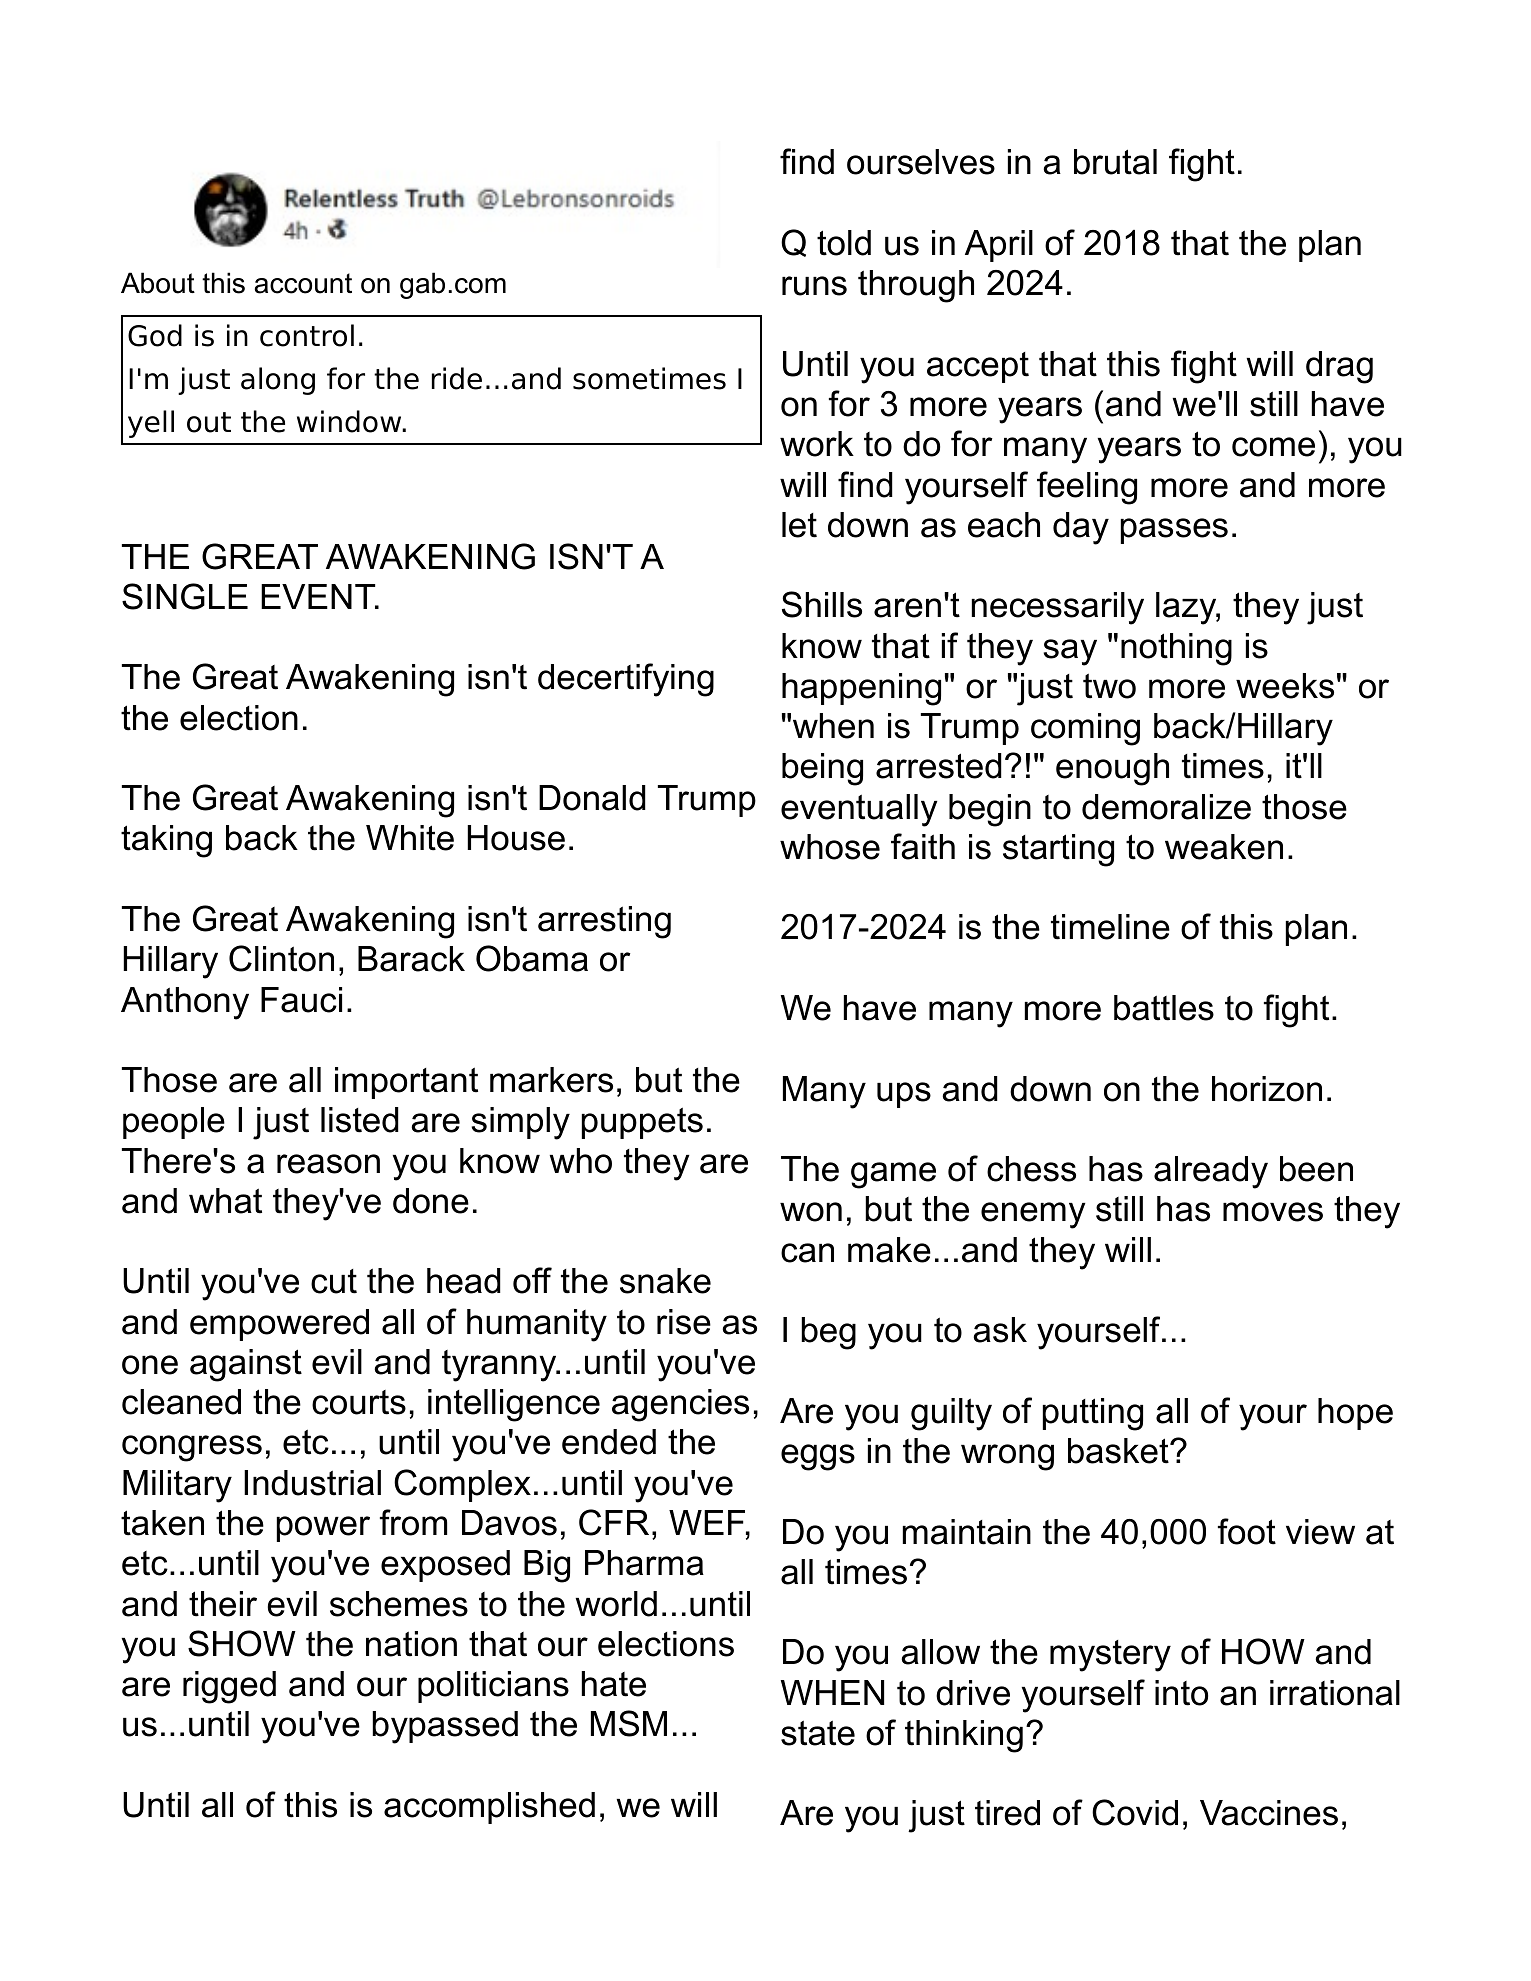 The height and width of the page is (1981, 1531). Describe the element at coordinates (1115, 162) in the page. I see `brutal` at that location.
